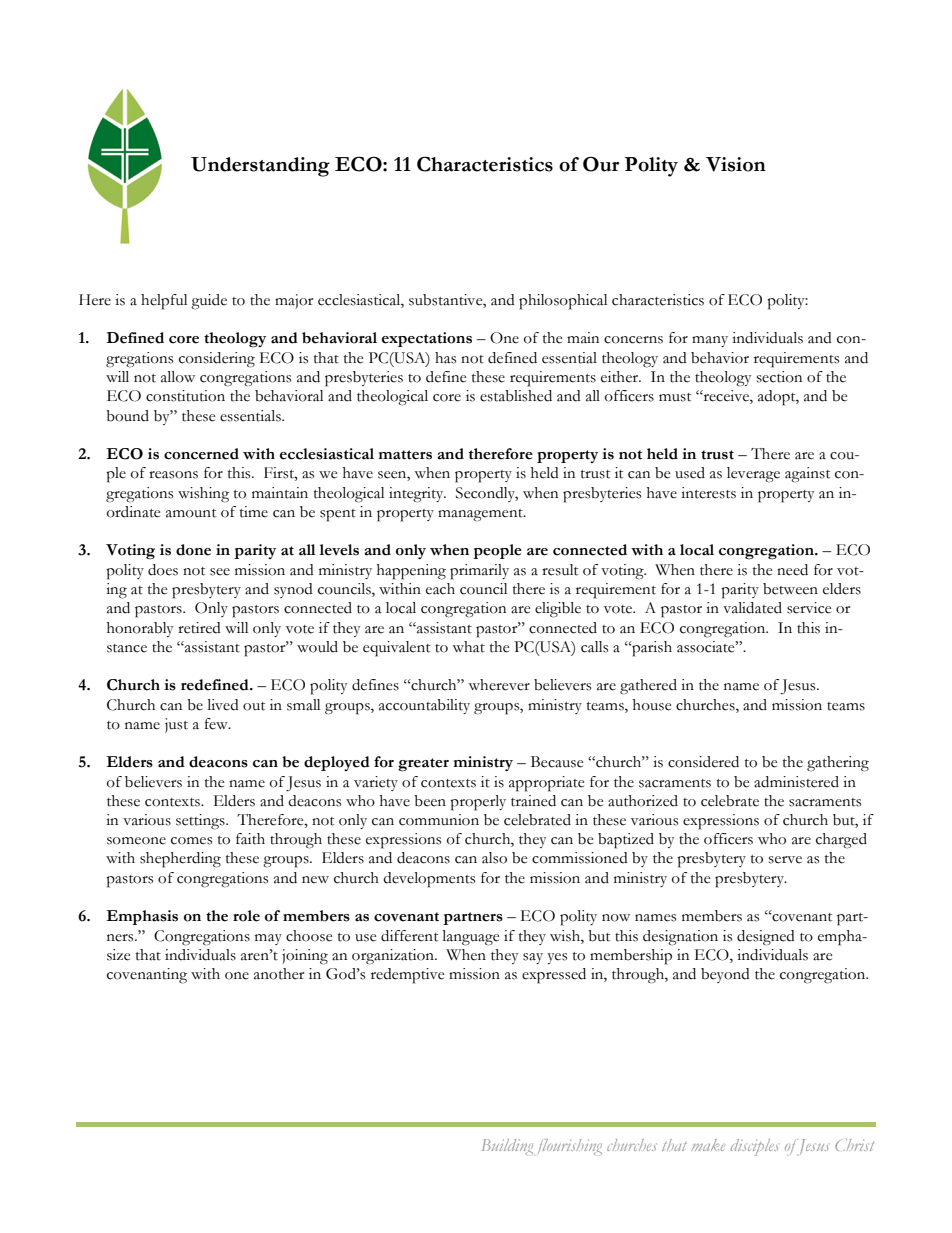 The width and height of the page is (952, 1233). Describe the element at coordinates (736, 164) in the page. I see `Vision` at that location.
